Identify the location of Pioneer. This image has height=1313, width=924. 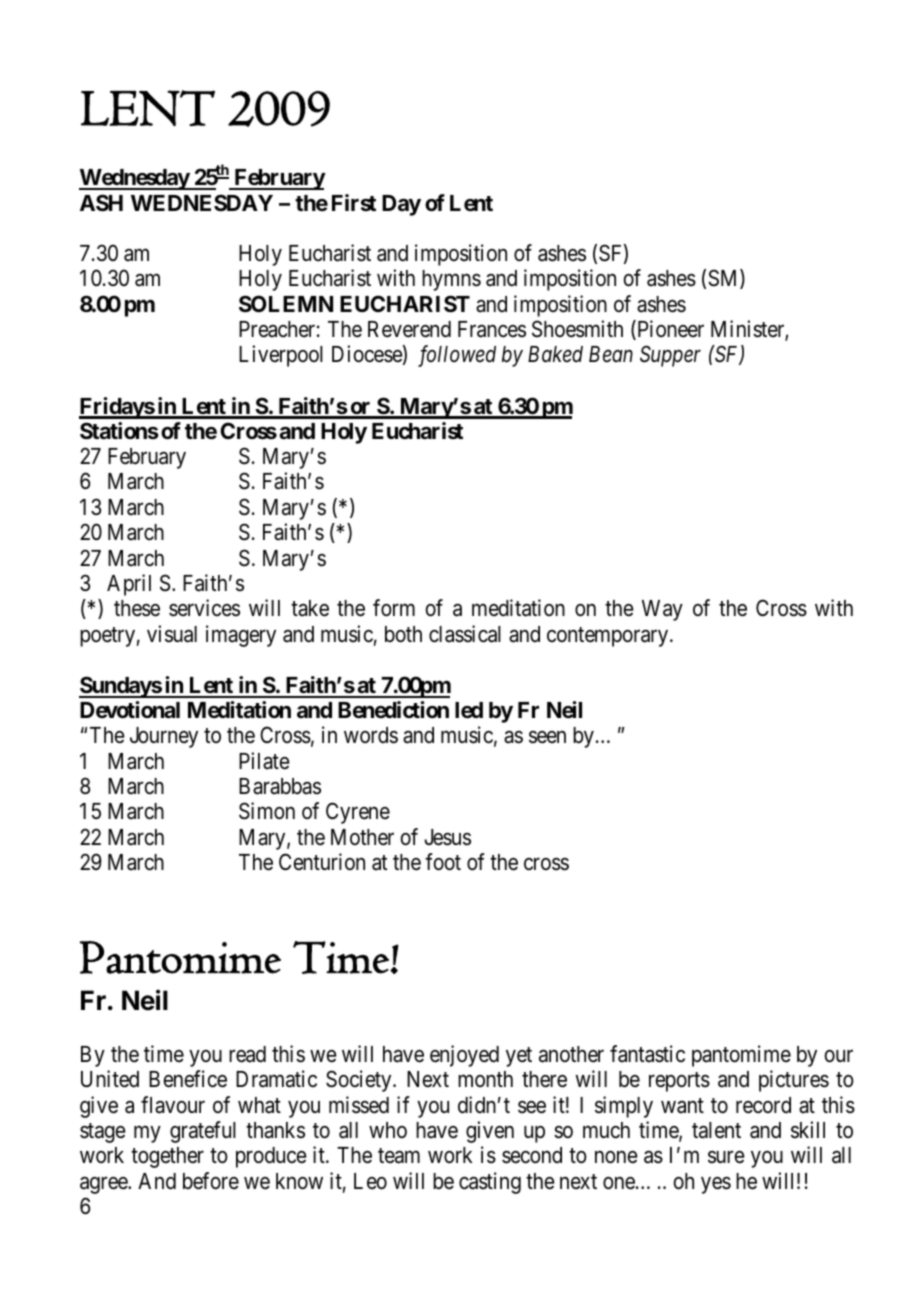
(669, 330).
